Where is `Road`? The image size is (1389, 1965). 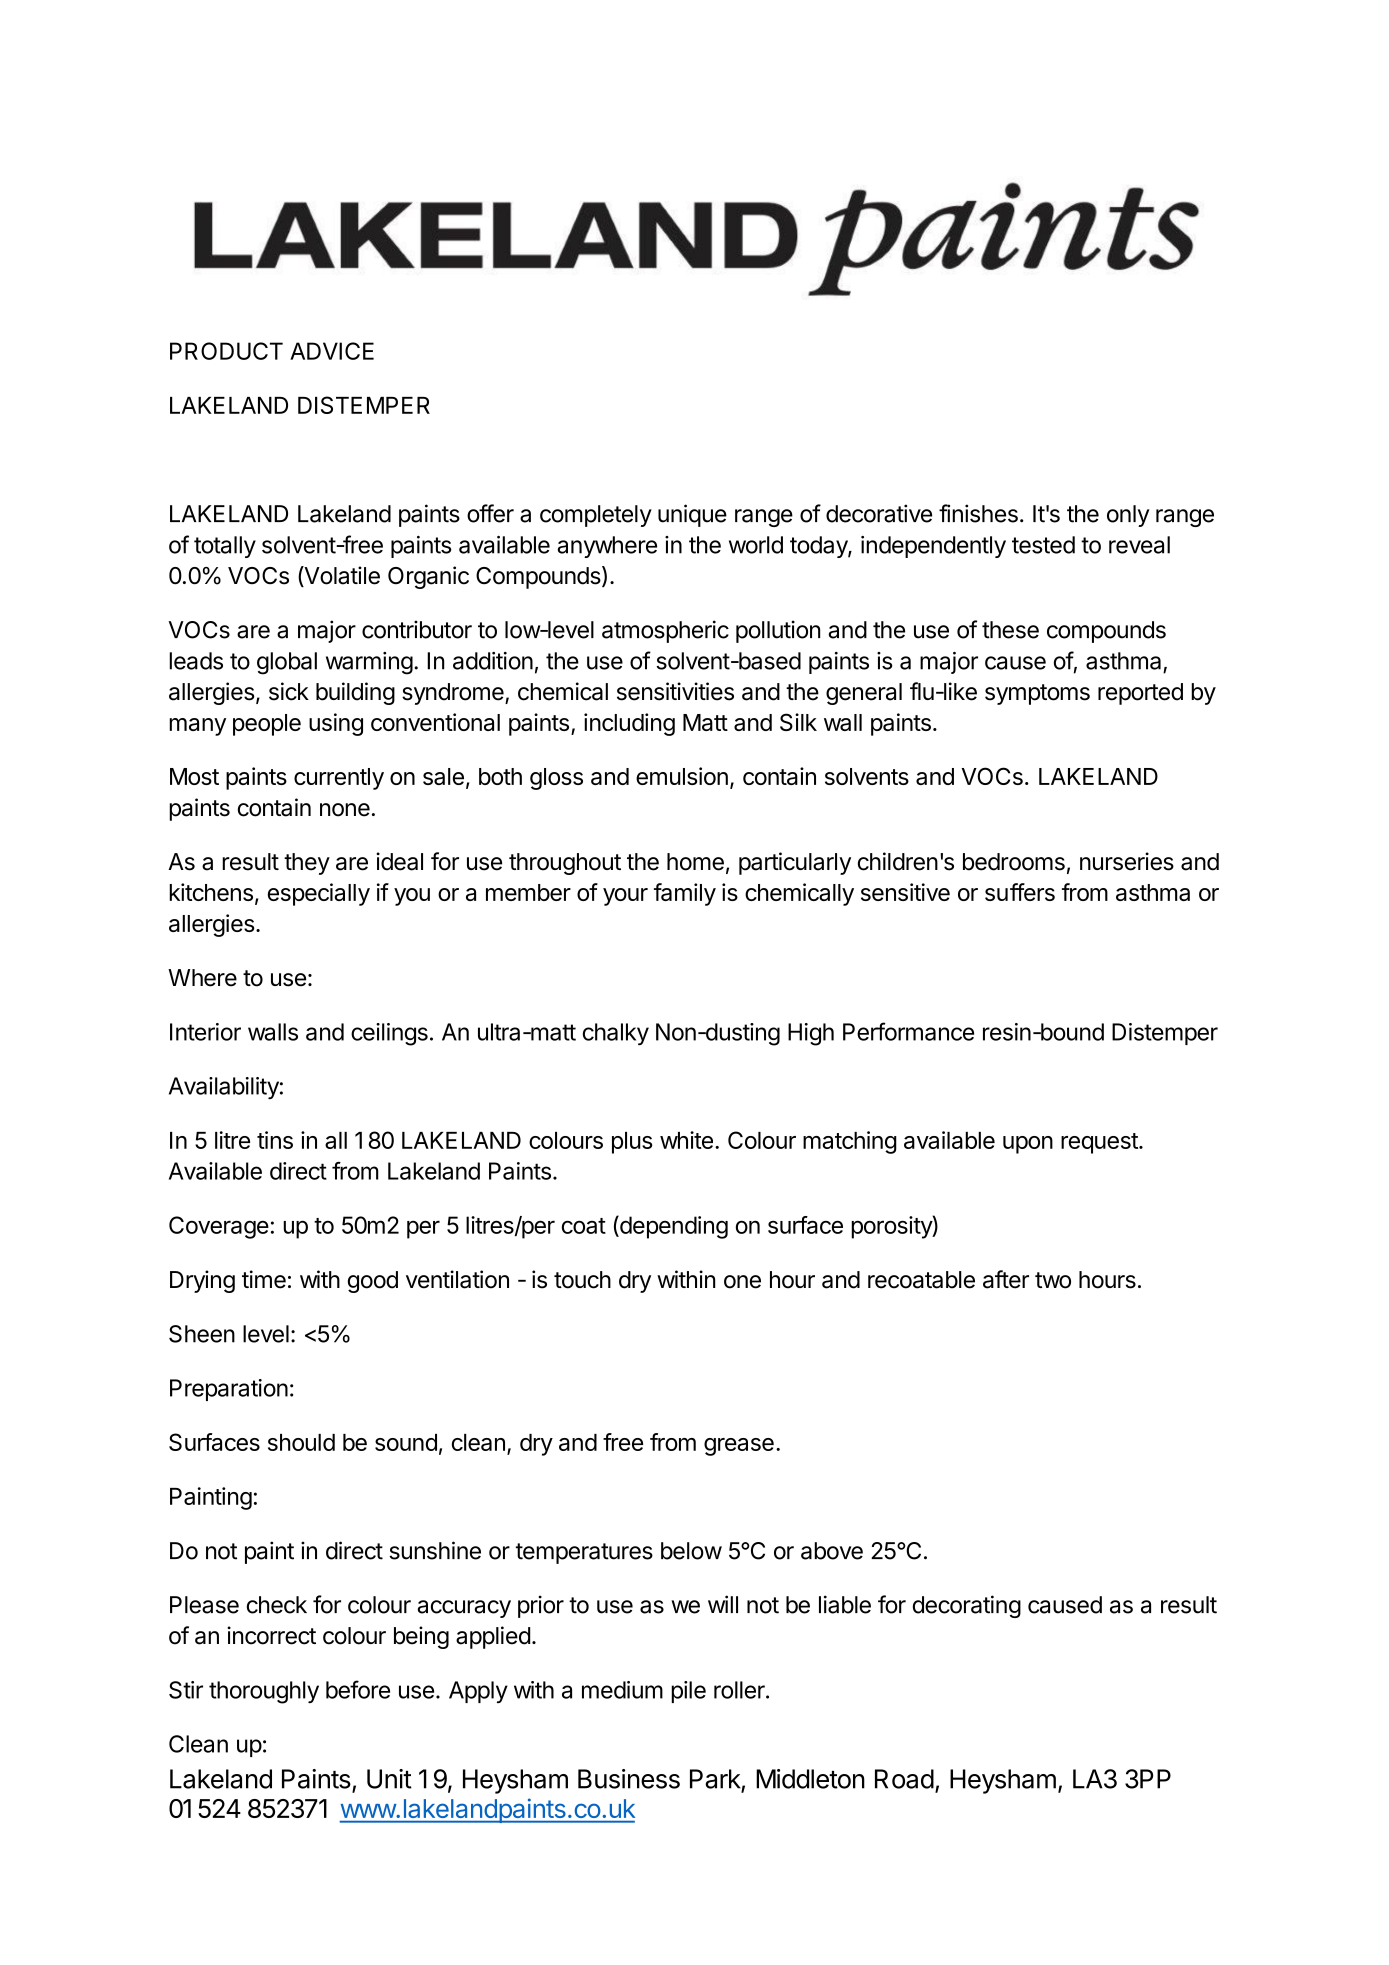 Road is located at coordinates (904, 1779).
